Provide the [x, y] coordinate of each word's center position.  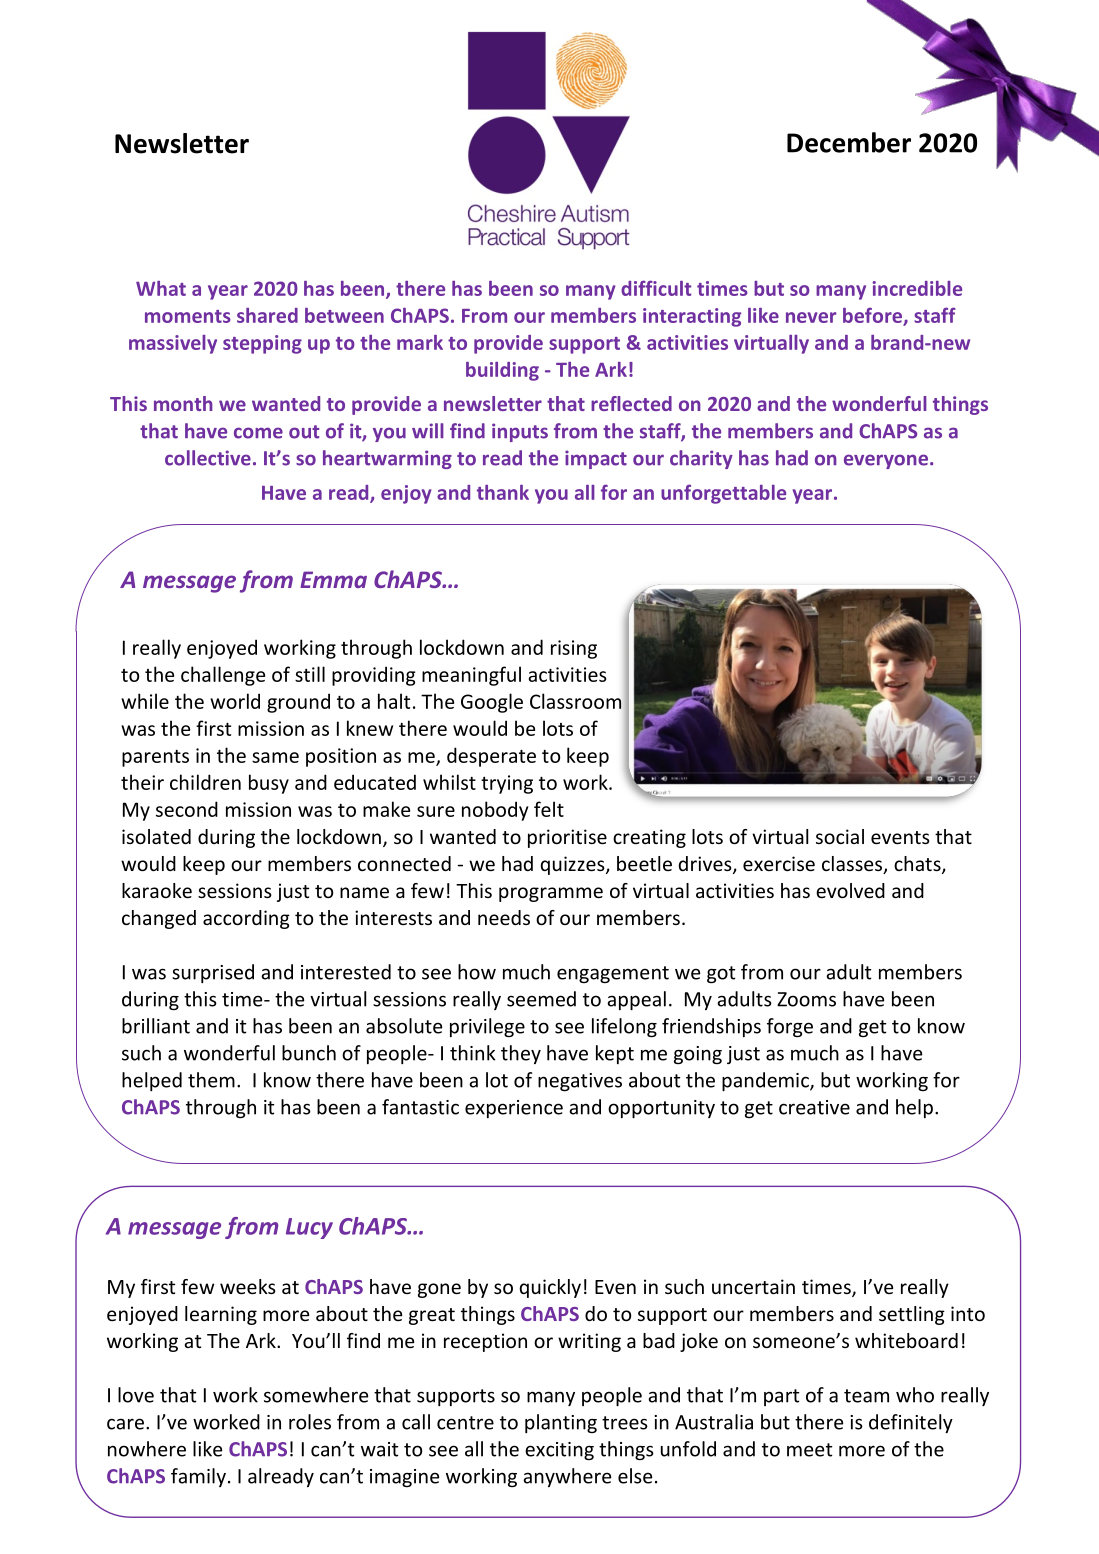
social [840, 836]
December [849, 142]
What [161, 288]
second [187, 809]
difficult [656, 288]
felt [549, 809]
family [198, 1477]
